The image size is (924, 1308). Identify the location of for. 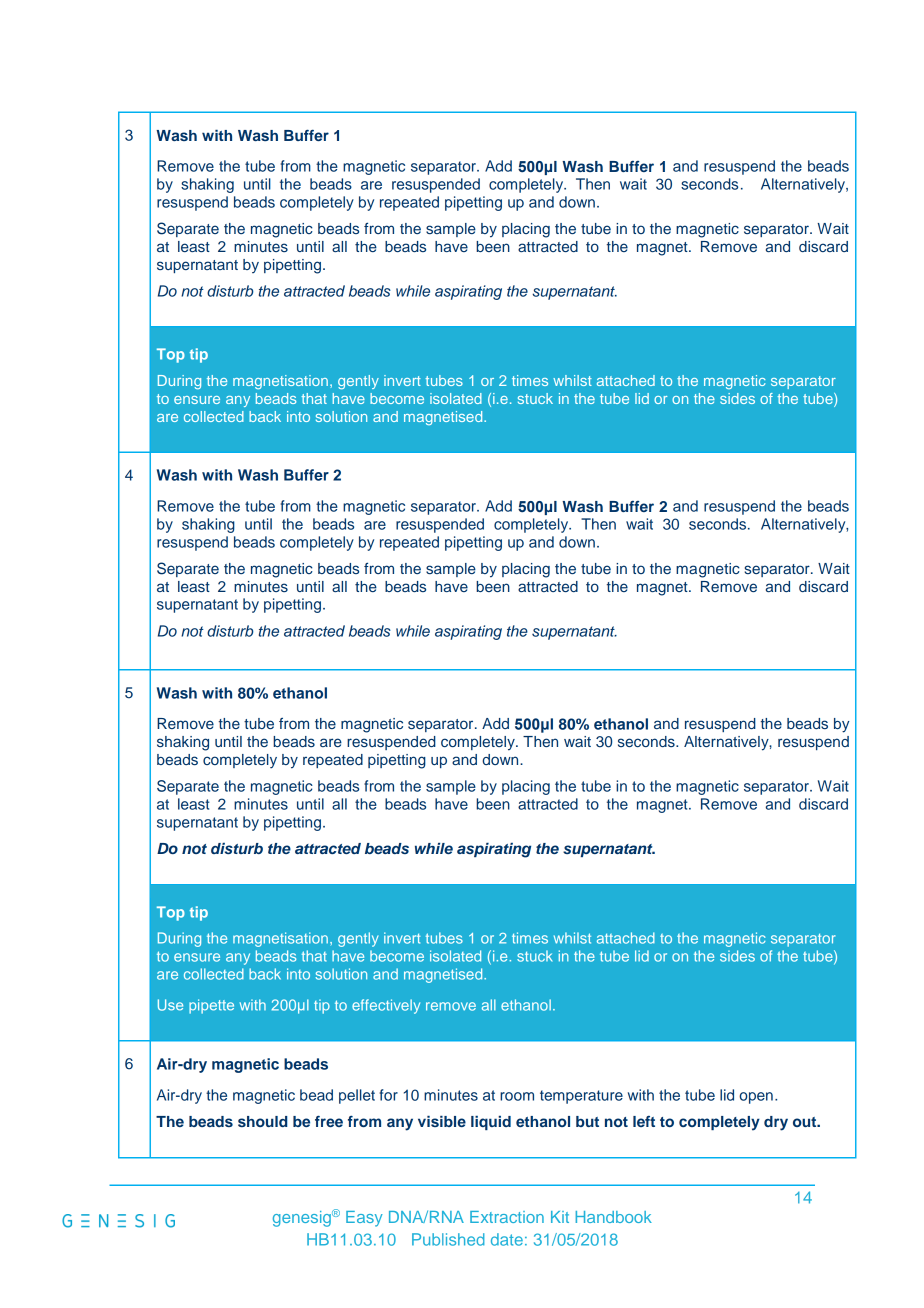
(388, 1095).
